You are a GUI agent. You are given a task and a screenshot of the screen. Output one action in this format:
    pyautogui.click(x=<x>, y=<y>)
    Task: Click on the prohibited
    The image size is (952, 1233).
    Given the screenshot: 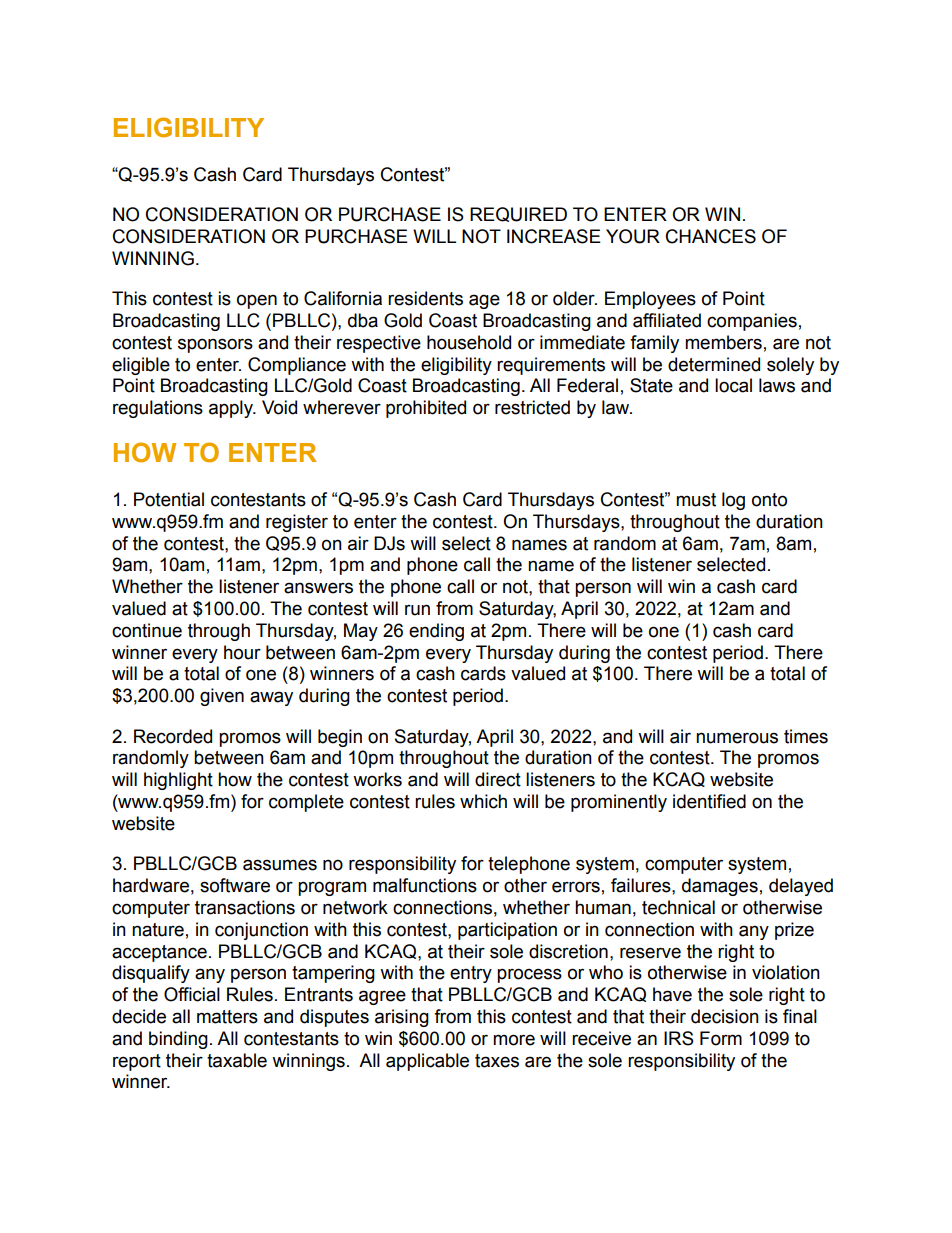 What is the action you would take?
    pyautogui.click(x=426, y=409)
